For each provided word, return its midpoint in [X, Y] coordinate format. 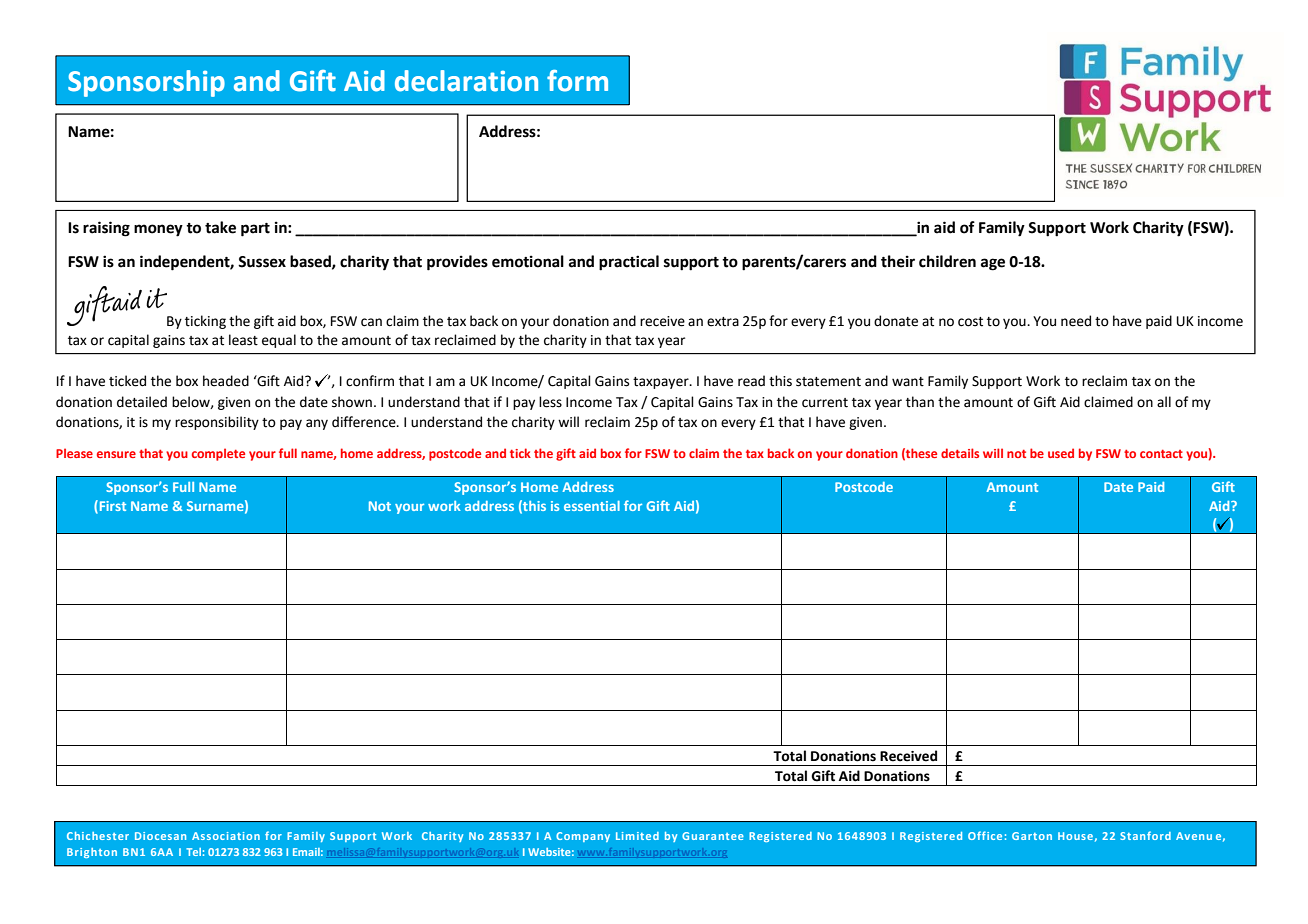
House [1075, 836]
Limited [637, 836]
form [577, 81]
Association [226, 836]
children [947, 261]
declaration [466, 81]
